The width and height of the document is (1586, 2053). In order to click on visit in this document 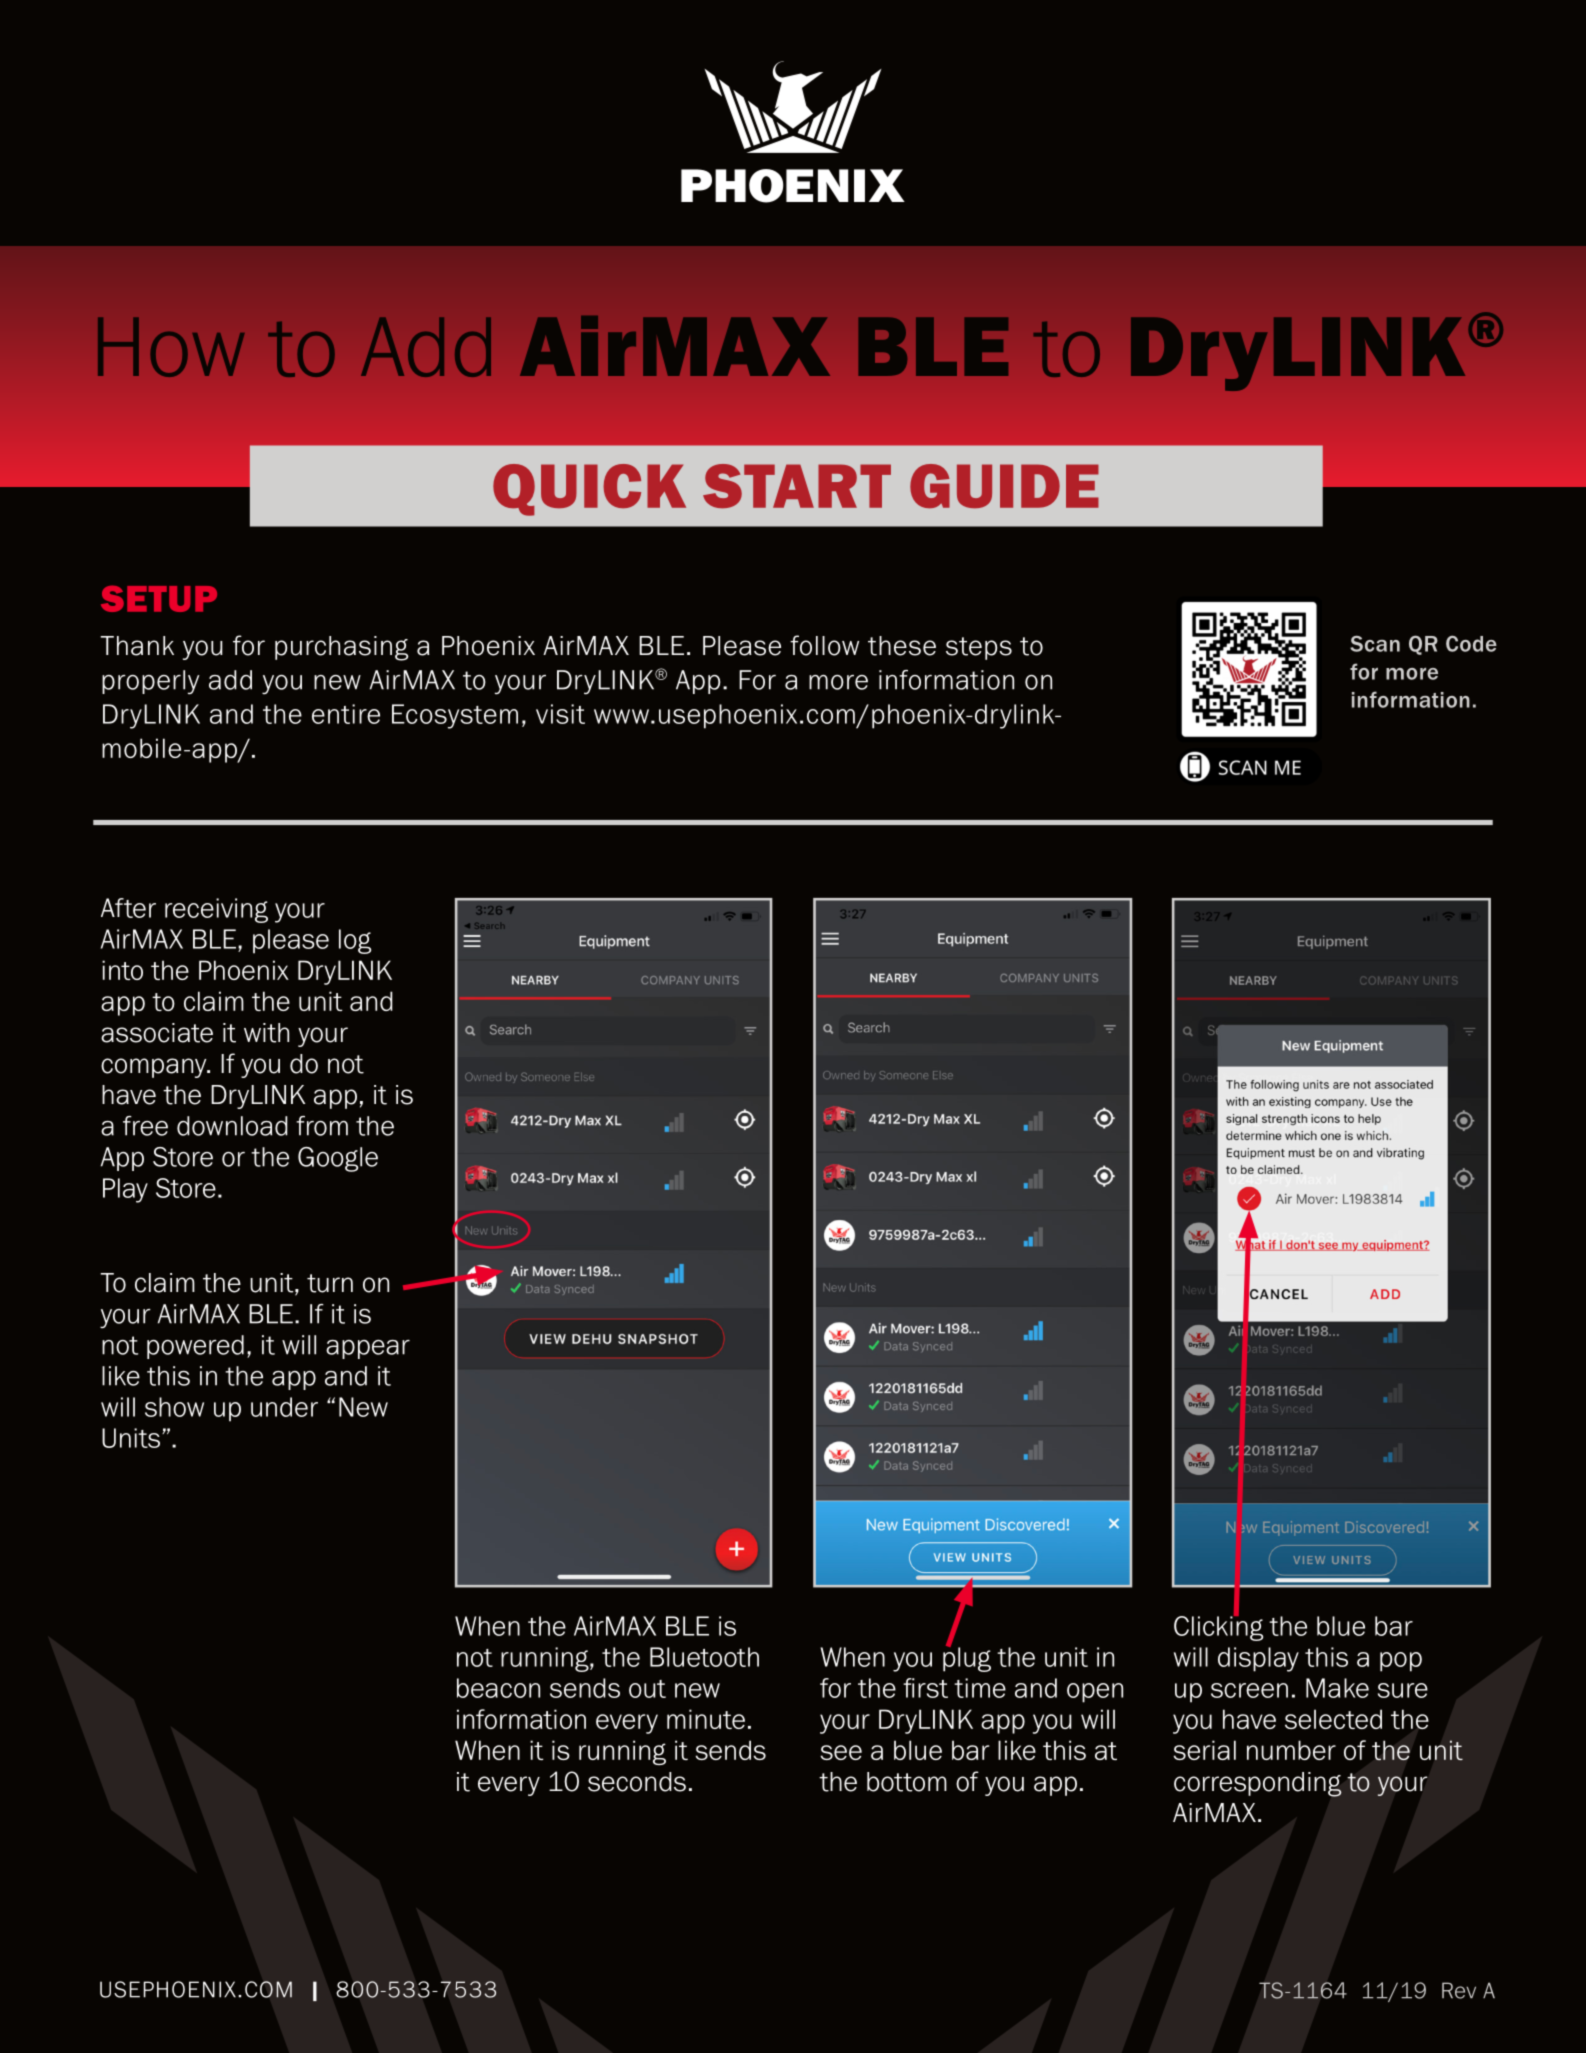, I will do `click(560, 714)`.
